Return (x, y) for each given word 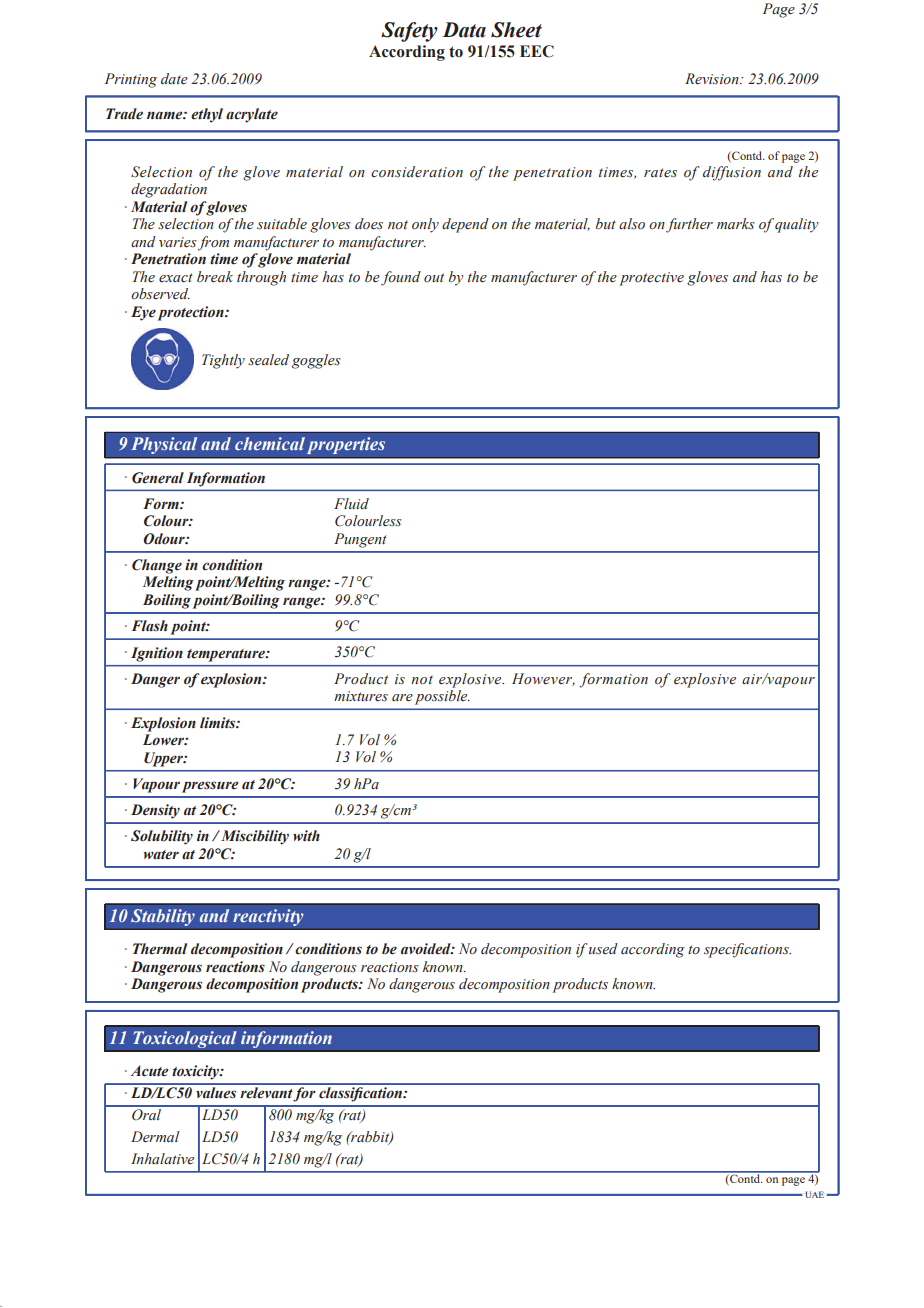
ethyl (207, 115)
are (402, 698)
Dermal (155, 1137)
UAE (814, 1194)
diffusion (732, 173)
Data (464, 30)
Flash (150, 625)
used (603, 949)
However (543, 679)
